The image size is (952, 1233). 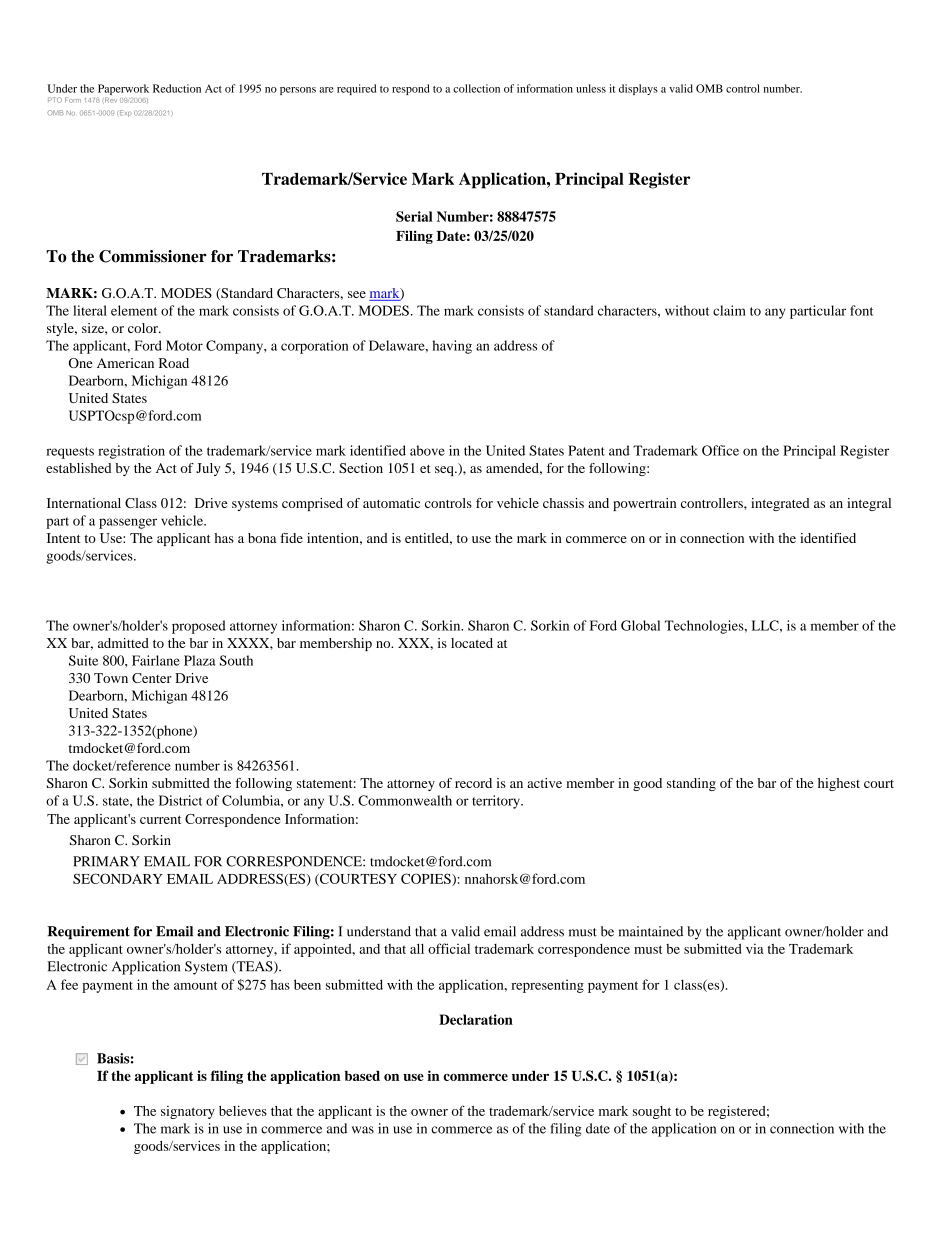 I want to click on collection, so click(x=476, y=88).
